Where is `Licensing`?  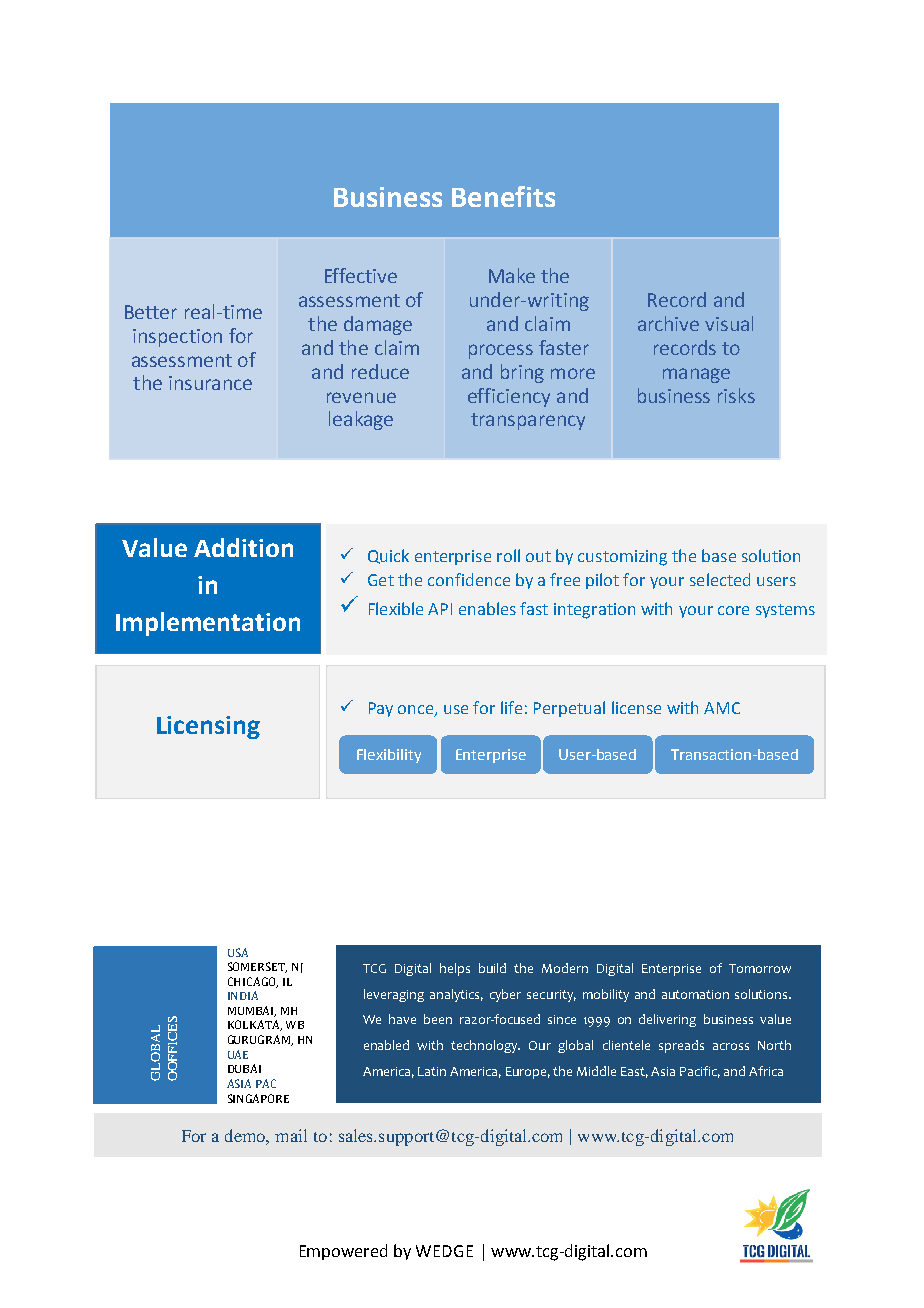
Licensing is located at coordinates (208, 727).
